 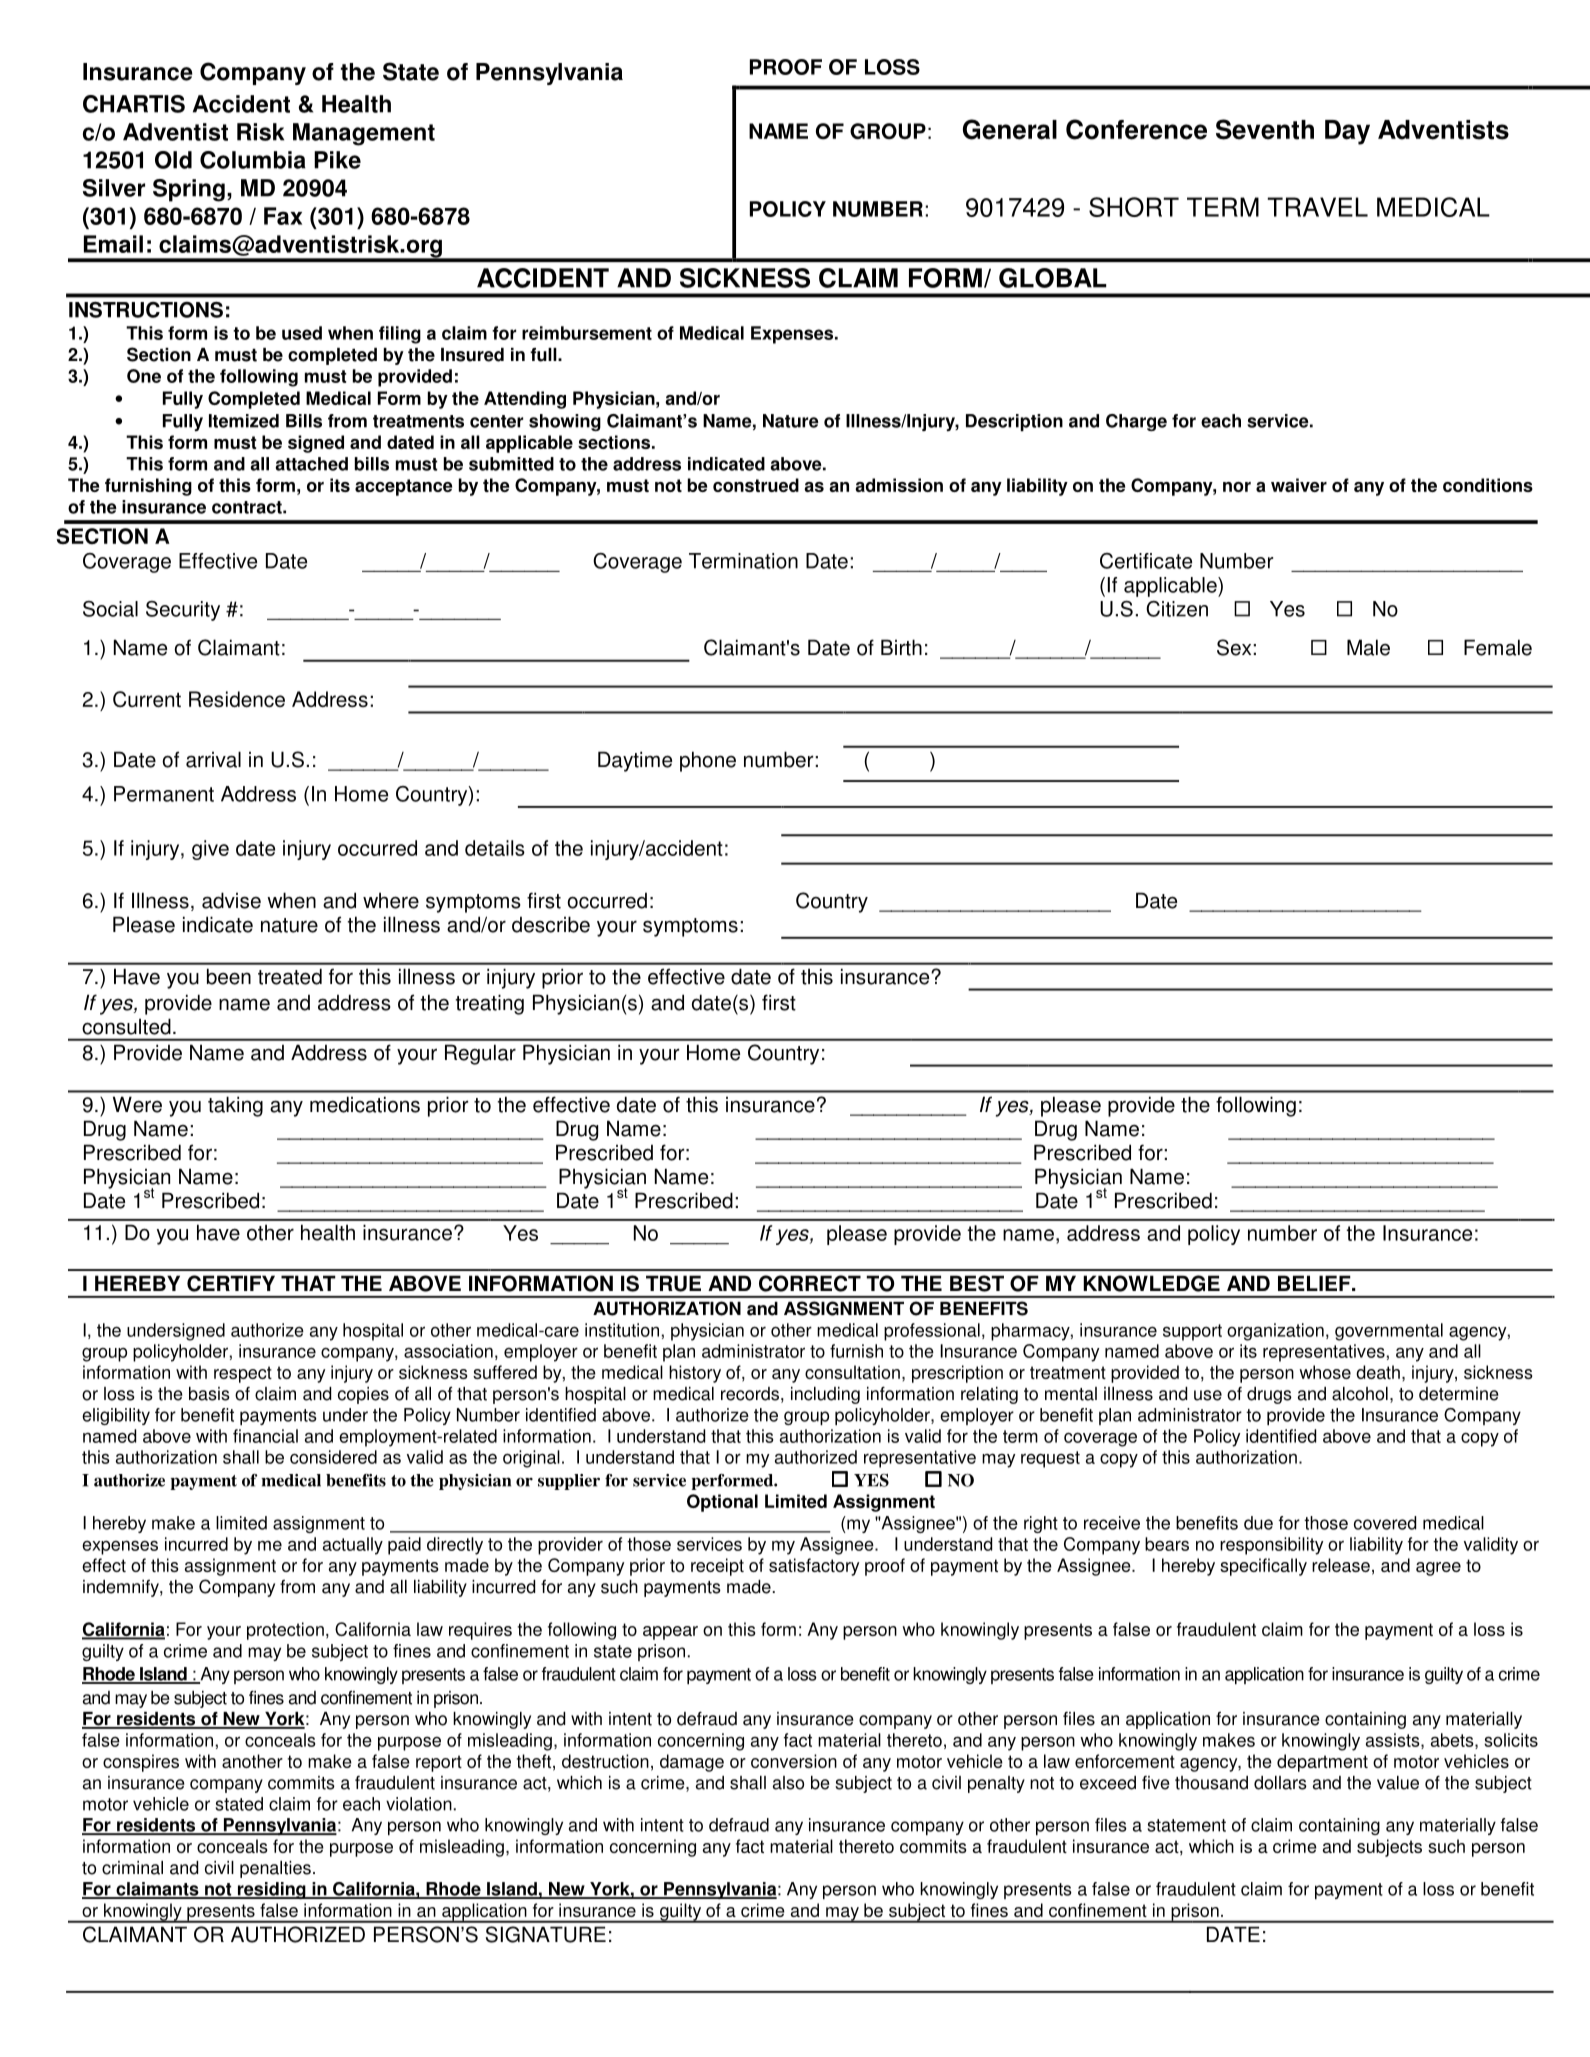 I want to click on CORRECT, so click(x=810, y=1283).
